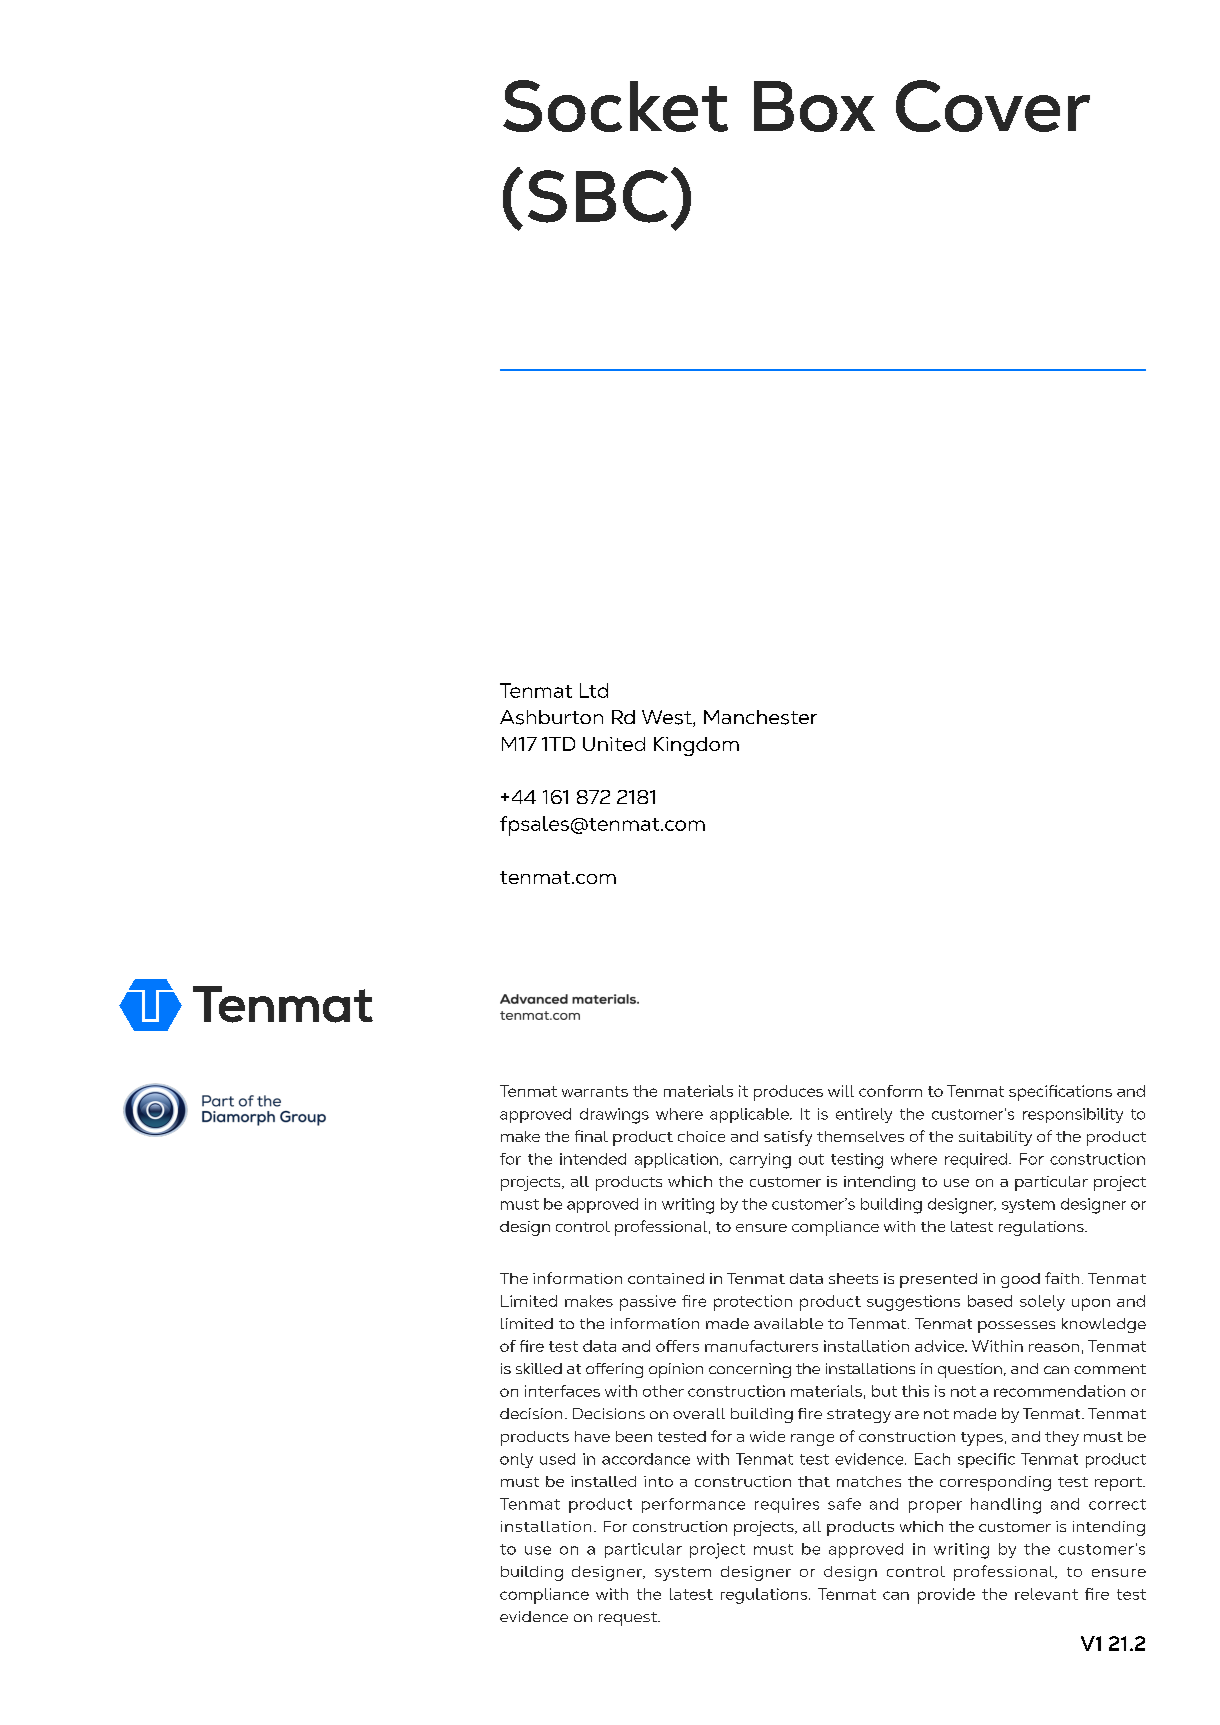  What do you see at coordinates (614, 744) in the image?
I see `United` at bounding box center [614, 744].
